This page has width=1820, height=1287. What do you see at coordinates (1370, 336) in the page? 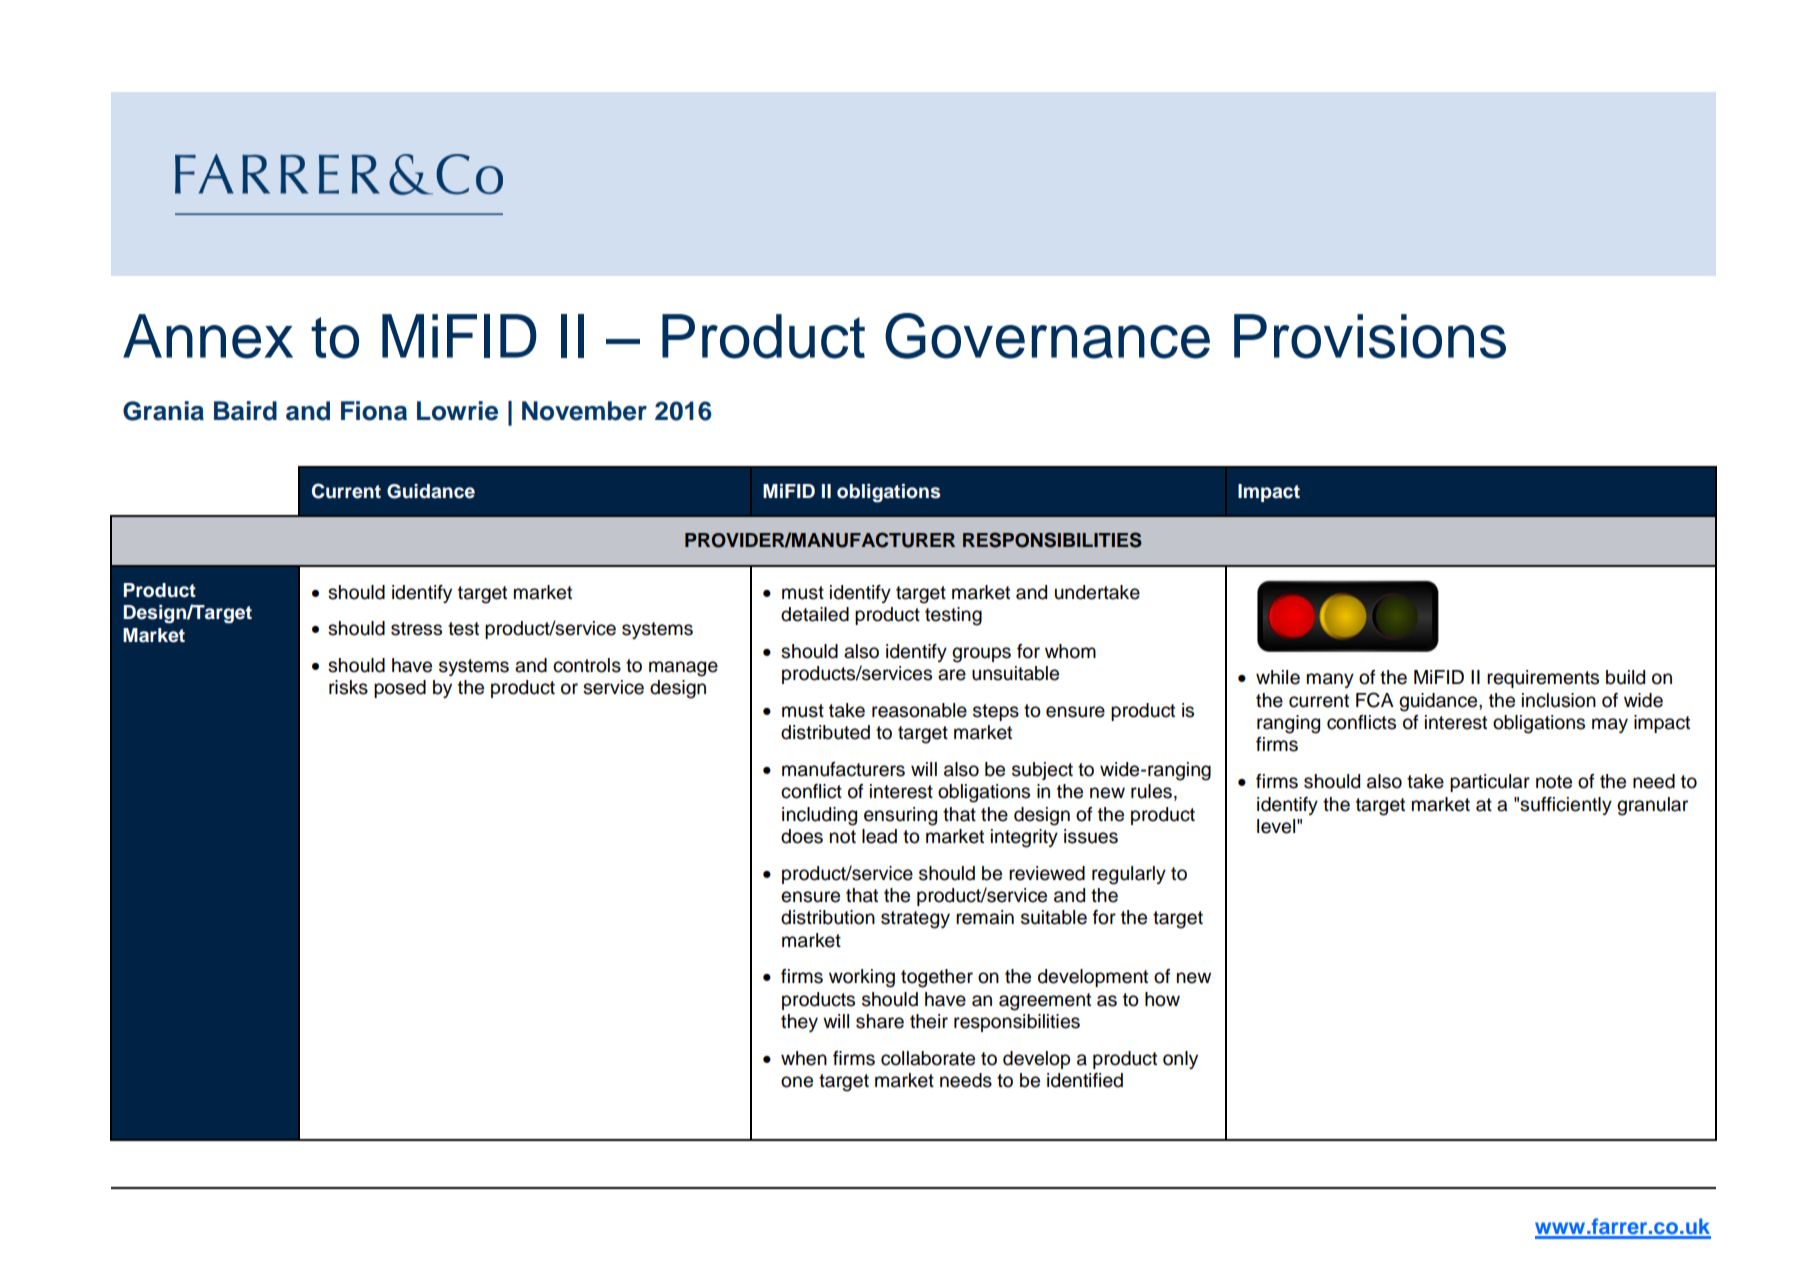
I see `Provisions` at bounding box center [1370, 336].
